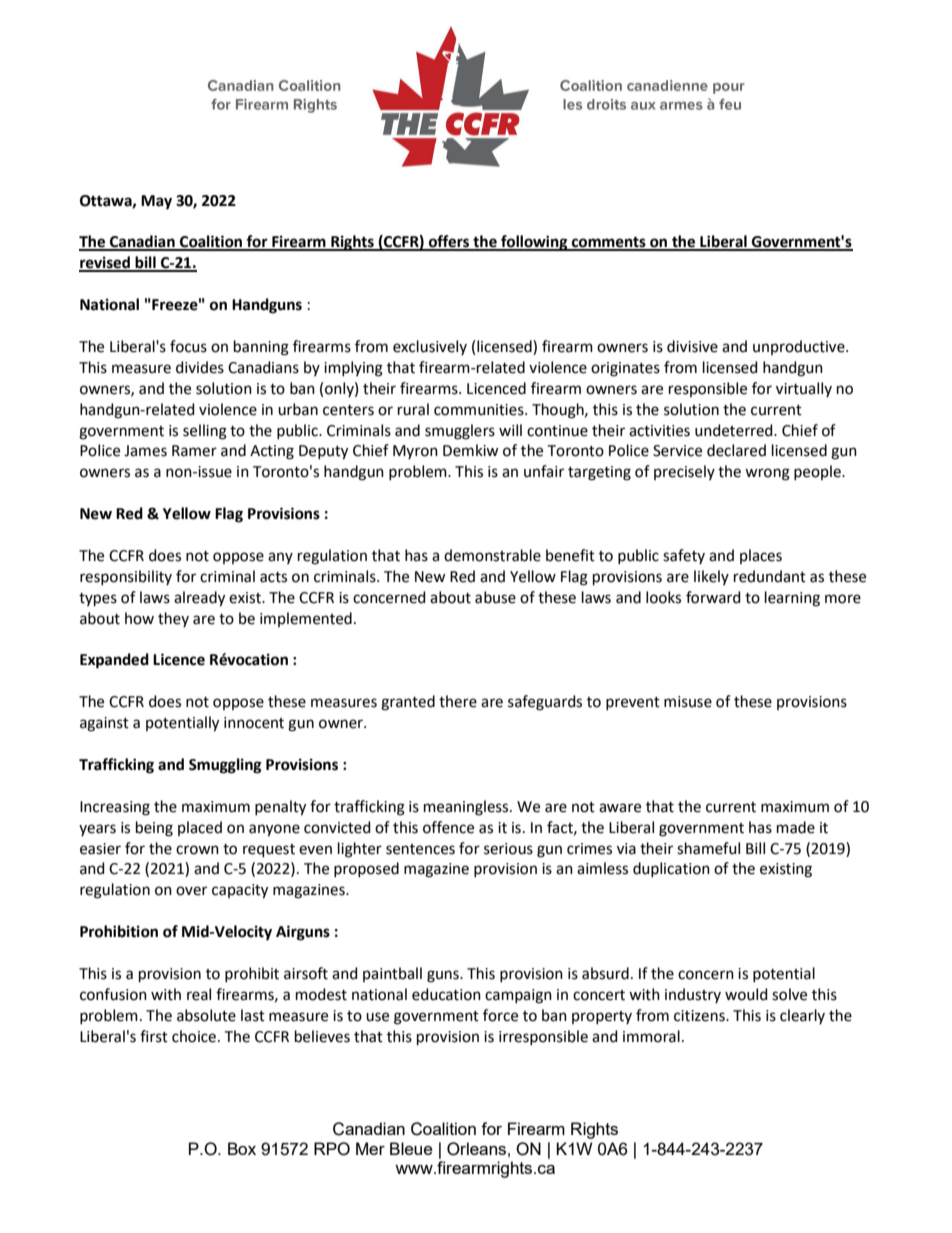  I want to click on serious, so click(508, 849).
